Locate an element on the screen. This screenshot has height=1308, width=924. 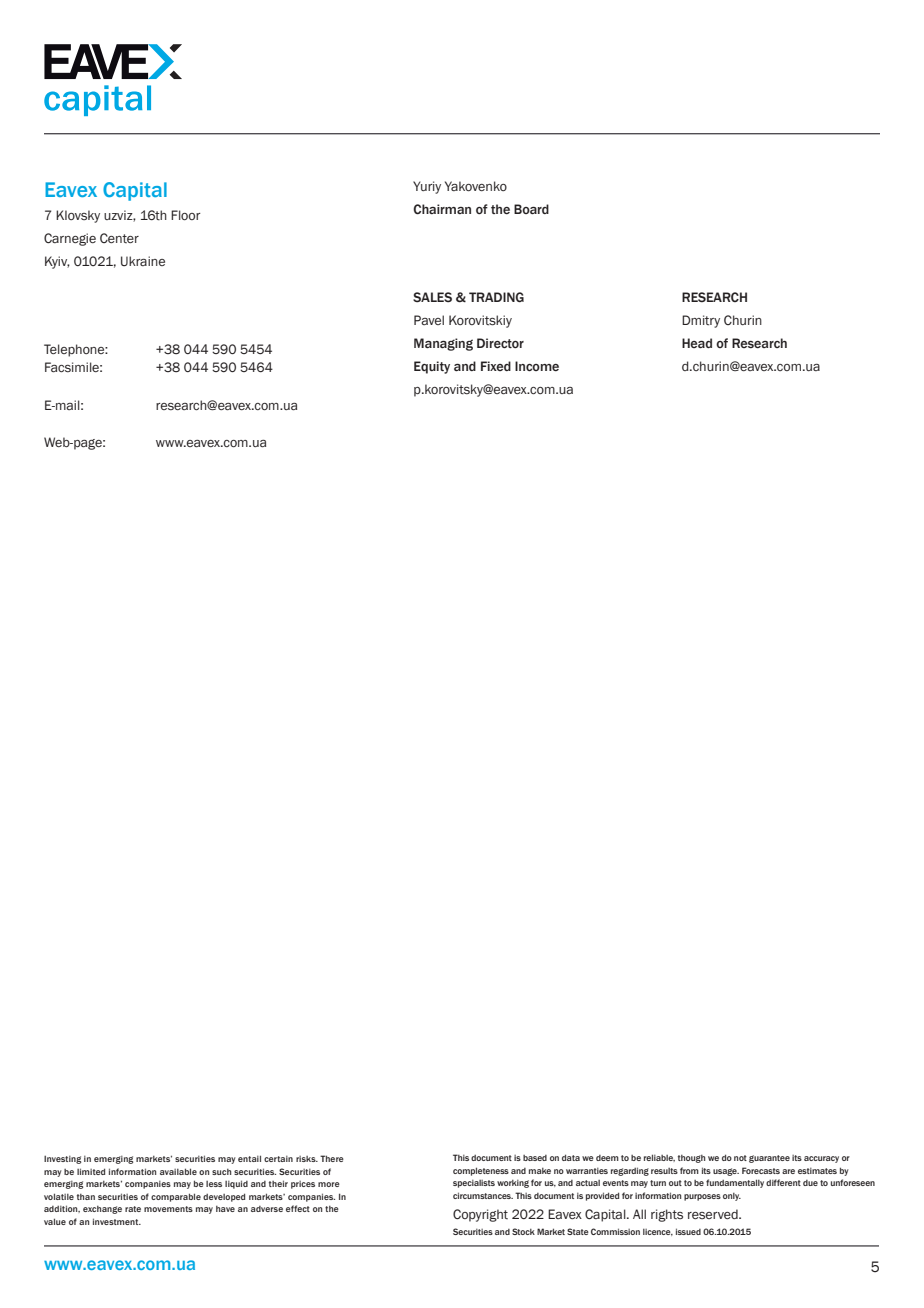
not is located at coordinates (740, 1158).
